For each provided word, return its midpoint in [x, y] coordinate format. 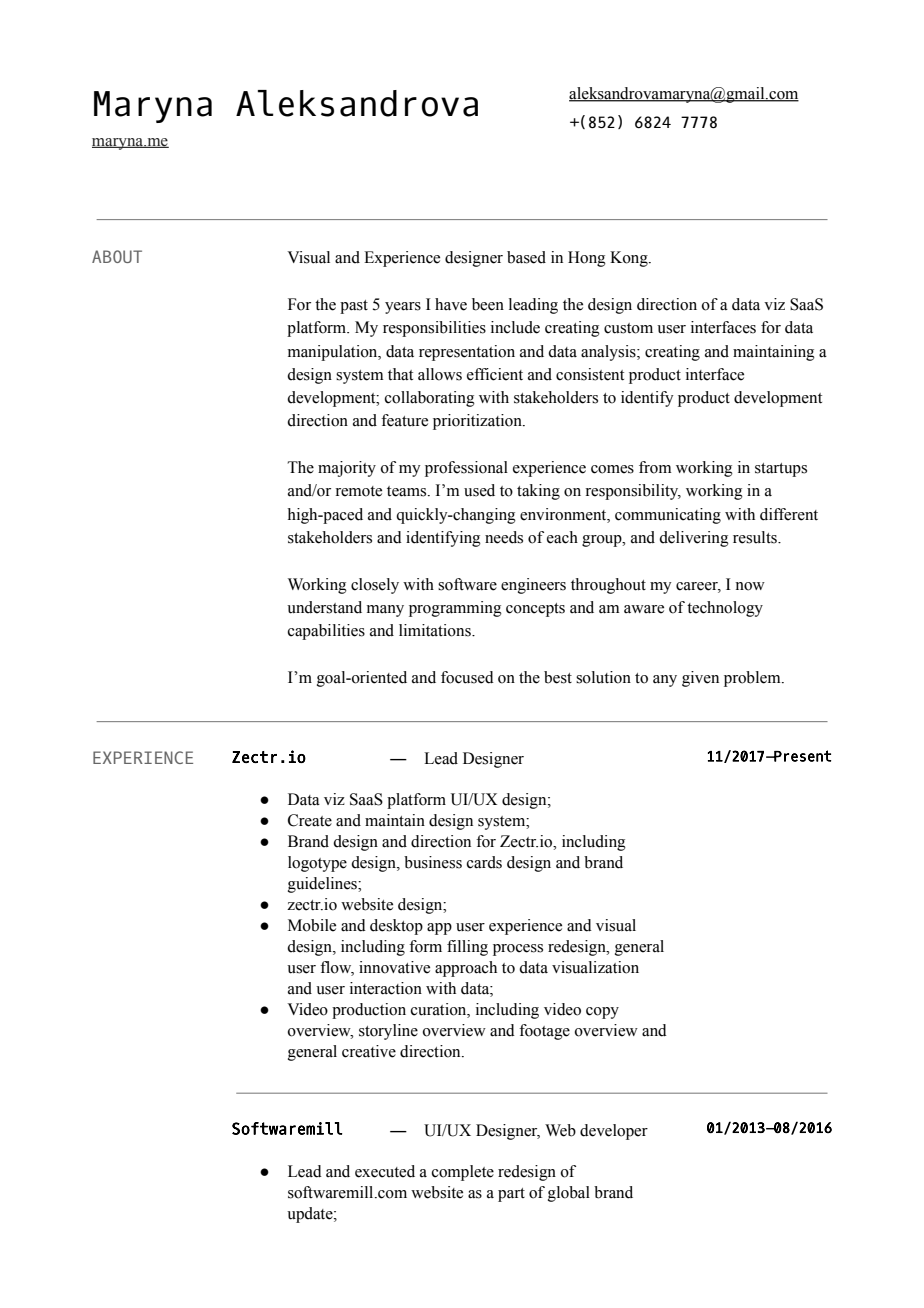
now [750, 586]
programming [455, 609]
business [433, 862]
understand [324, 607]
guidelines [323, 885]
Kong [630, 259]
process [518, 950]
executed [385, 1171]
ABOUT [117, 256]
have [451, 304]
